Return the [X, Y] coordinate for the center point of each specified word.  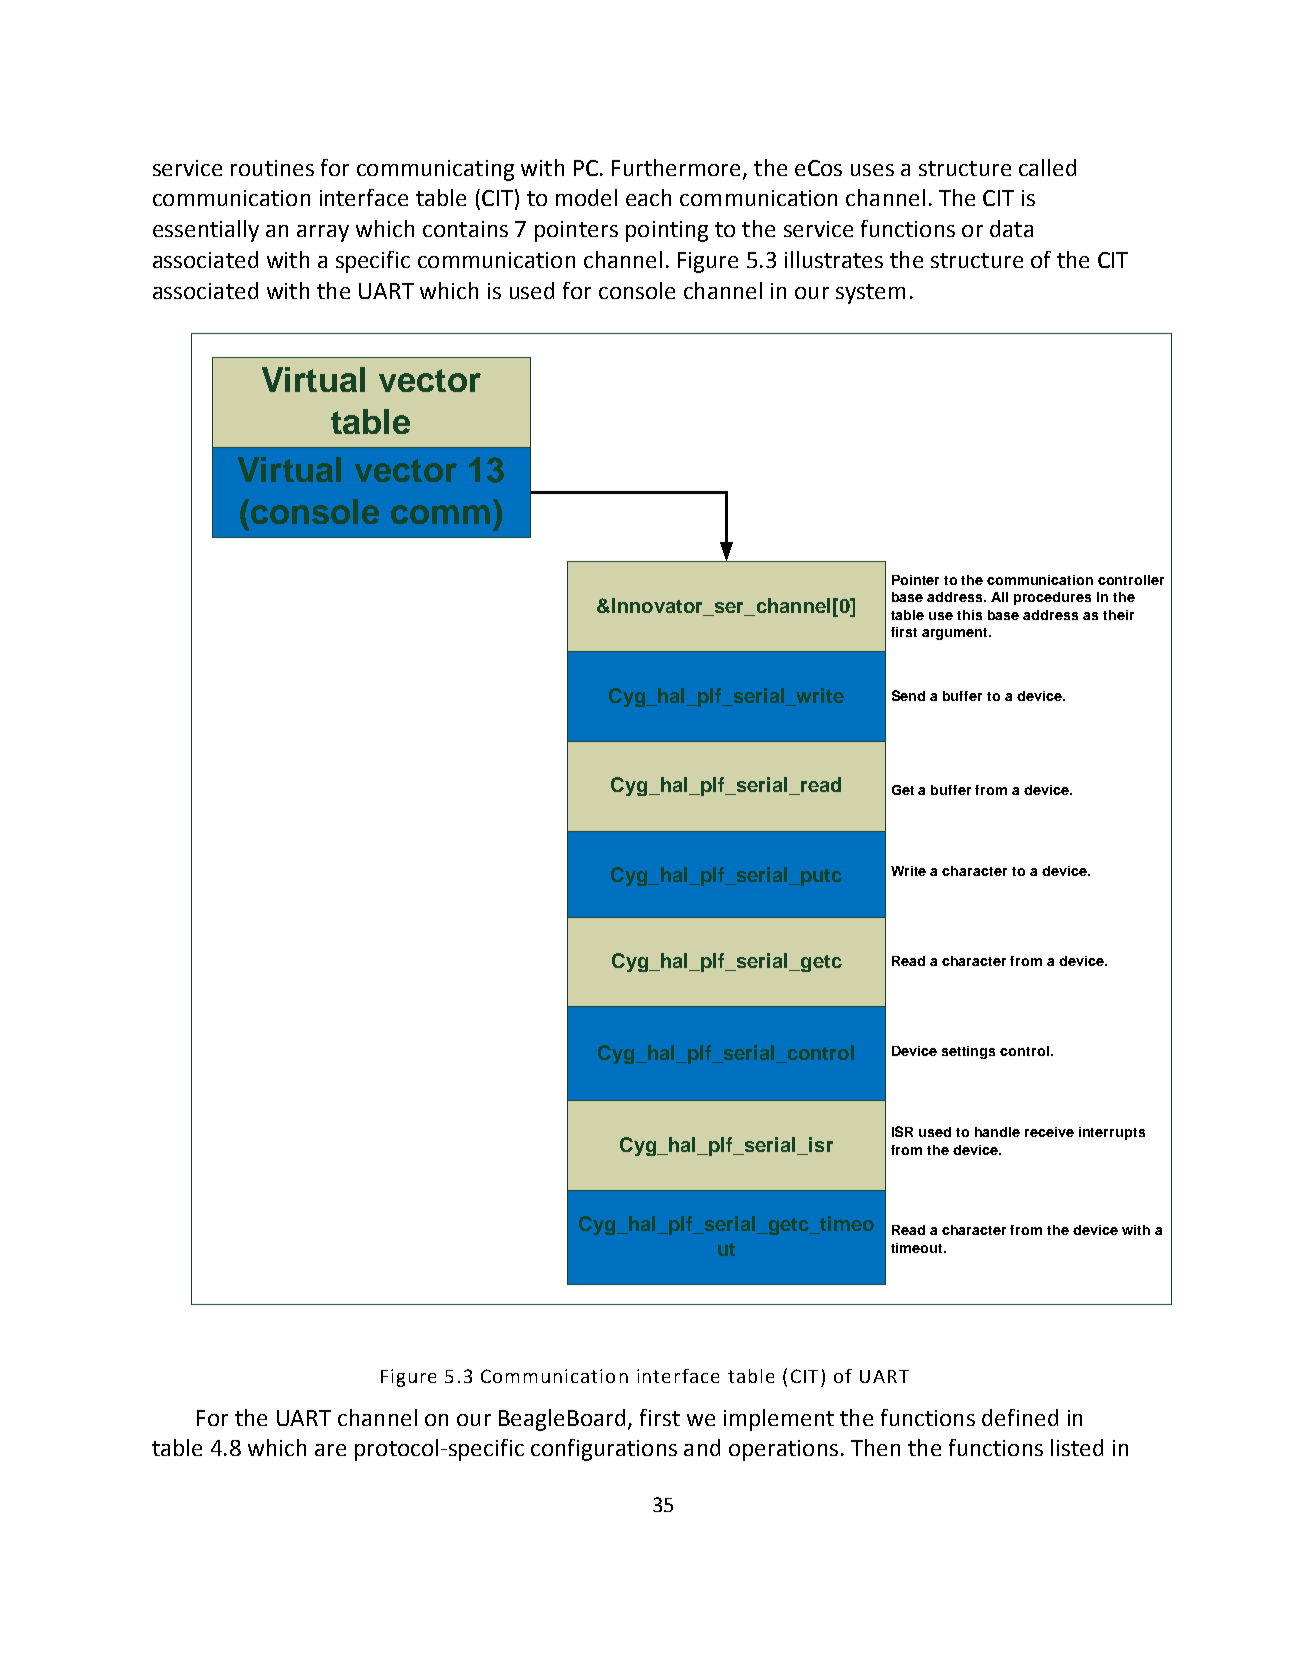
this [969, 615]
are [330, 1450]
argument [956, 634]
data [1011, 228]
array [323, 233]
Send [908, 695]
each [648, 197]
